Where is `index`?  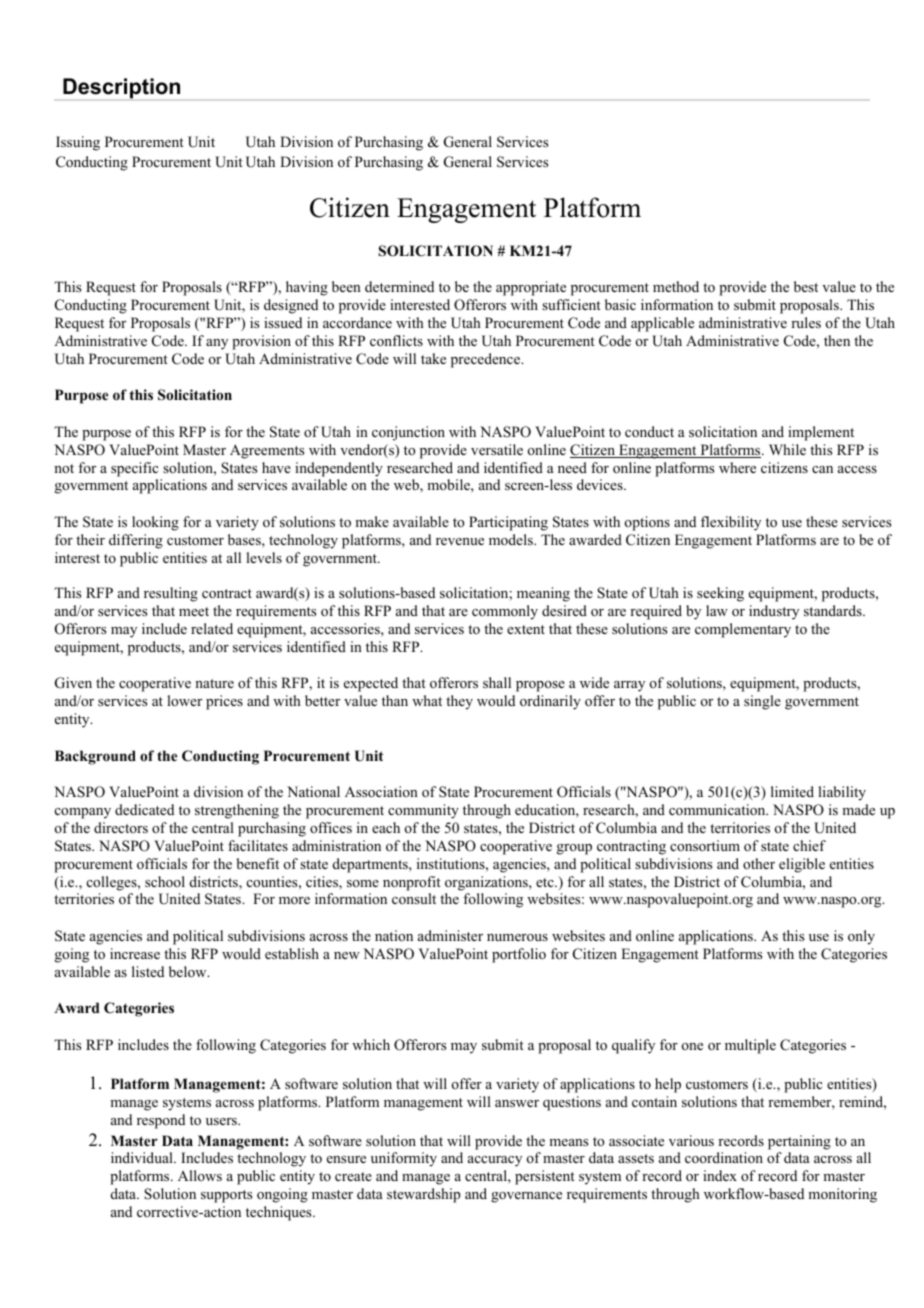 index is located at coordinates (720, 1175).
